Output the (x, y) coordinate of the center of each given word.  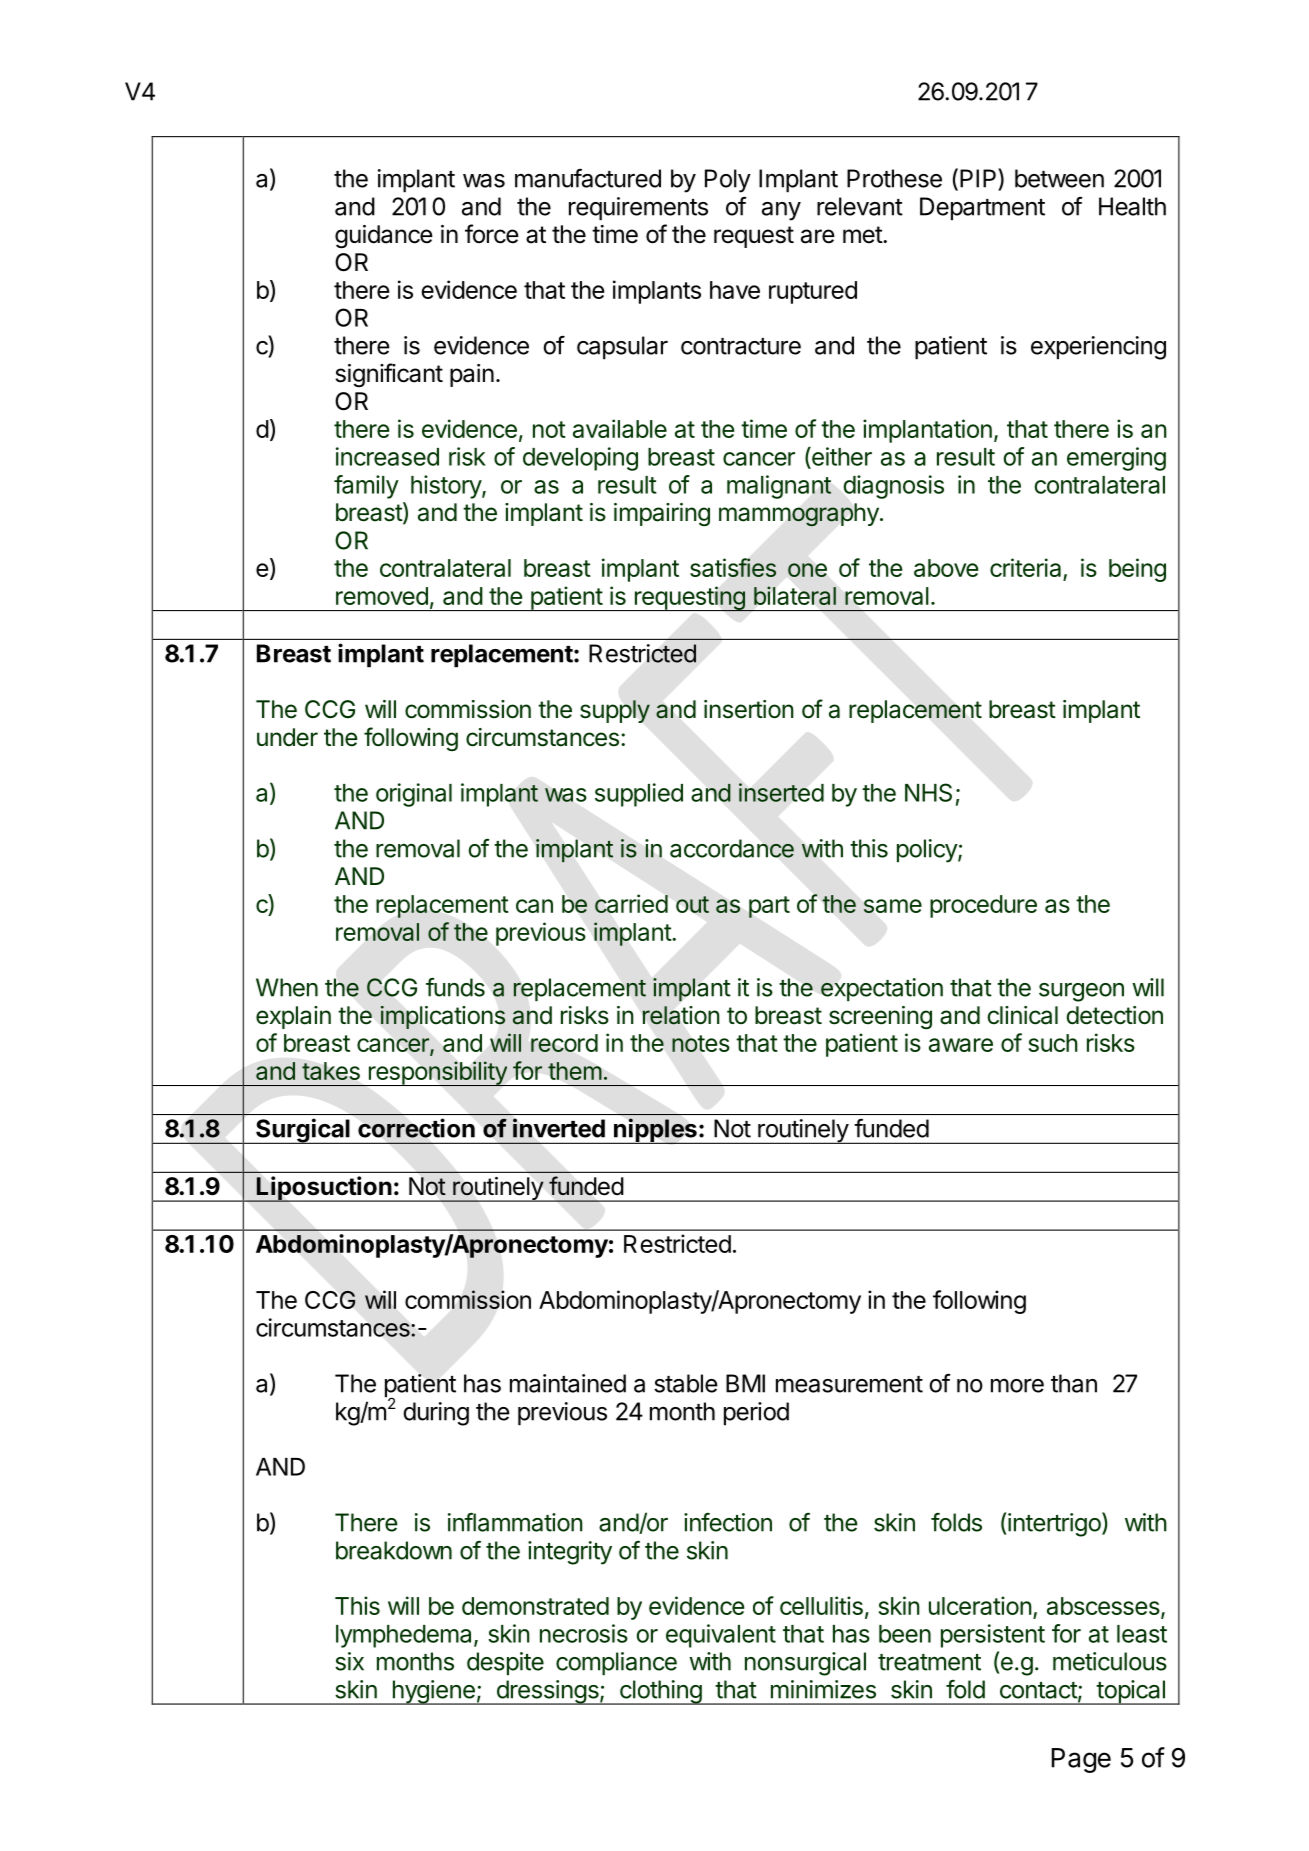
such (1053, 1043)
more (1017, 1386)
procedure (983, 906)
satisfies (733, 567)
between (1059, 178)
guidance (384, 237)
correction (416, 1128)
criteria (1027, 569)
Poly (728, 181)
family (366, 487)
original (414, 795)
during (436, 1414)
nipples (655, 1131)
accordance (732, 848)
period (756, 1414)
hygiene (433, 1692)
